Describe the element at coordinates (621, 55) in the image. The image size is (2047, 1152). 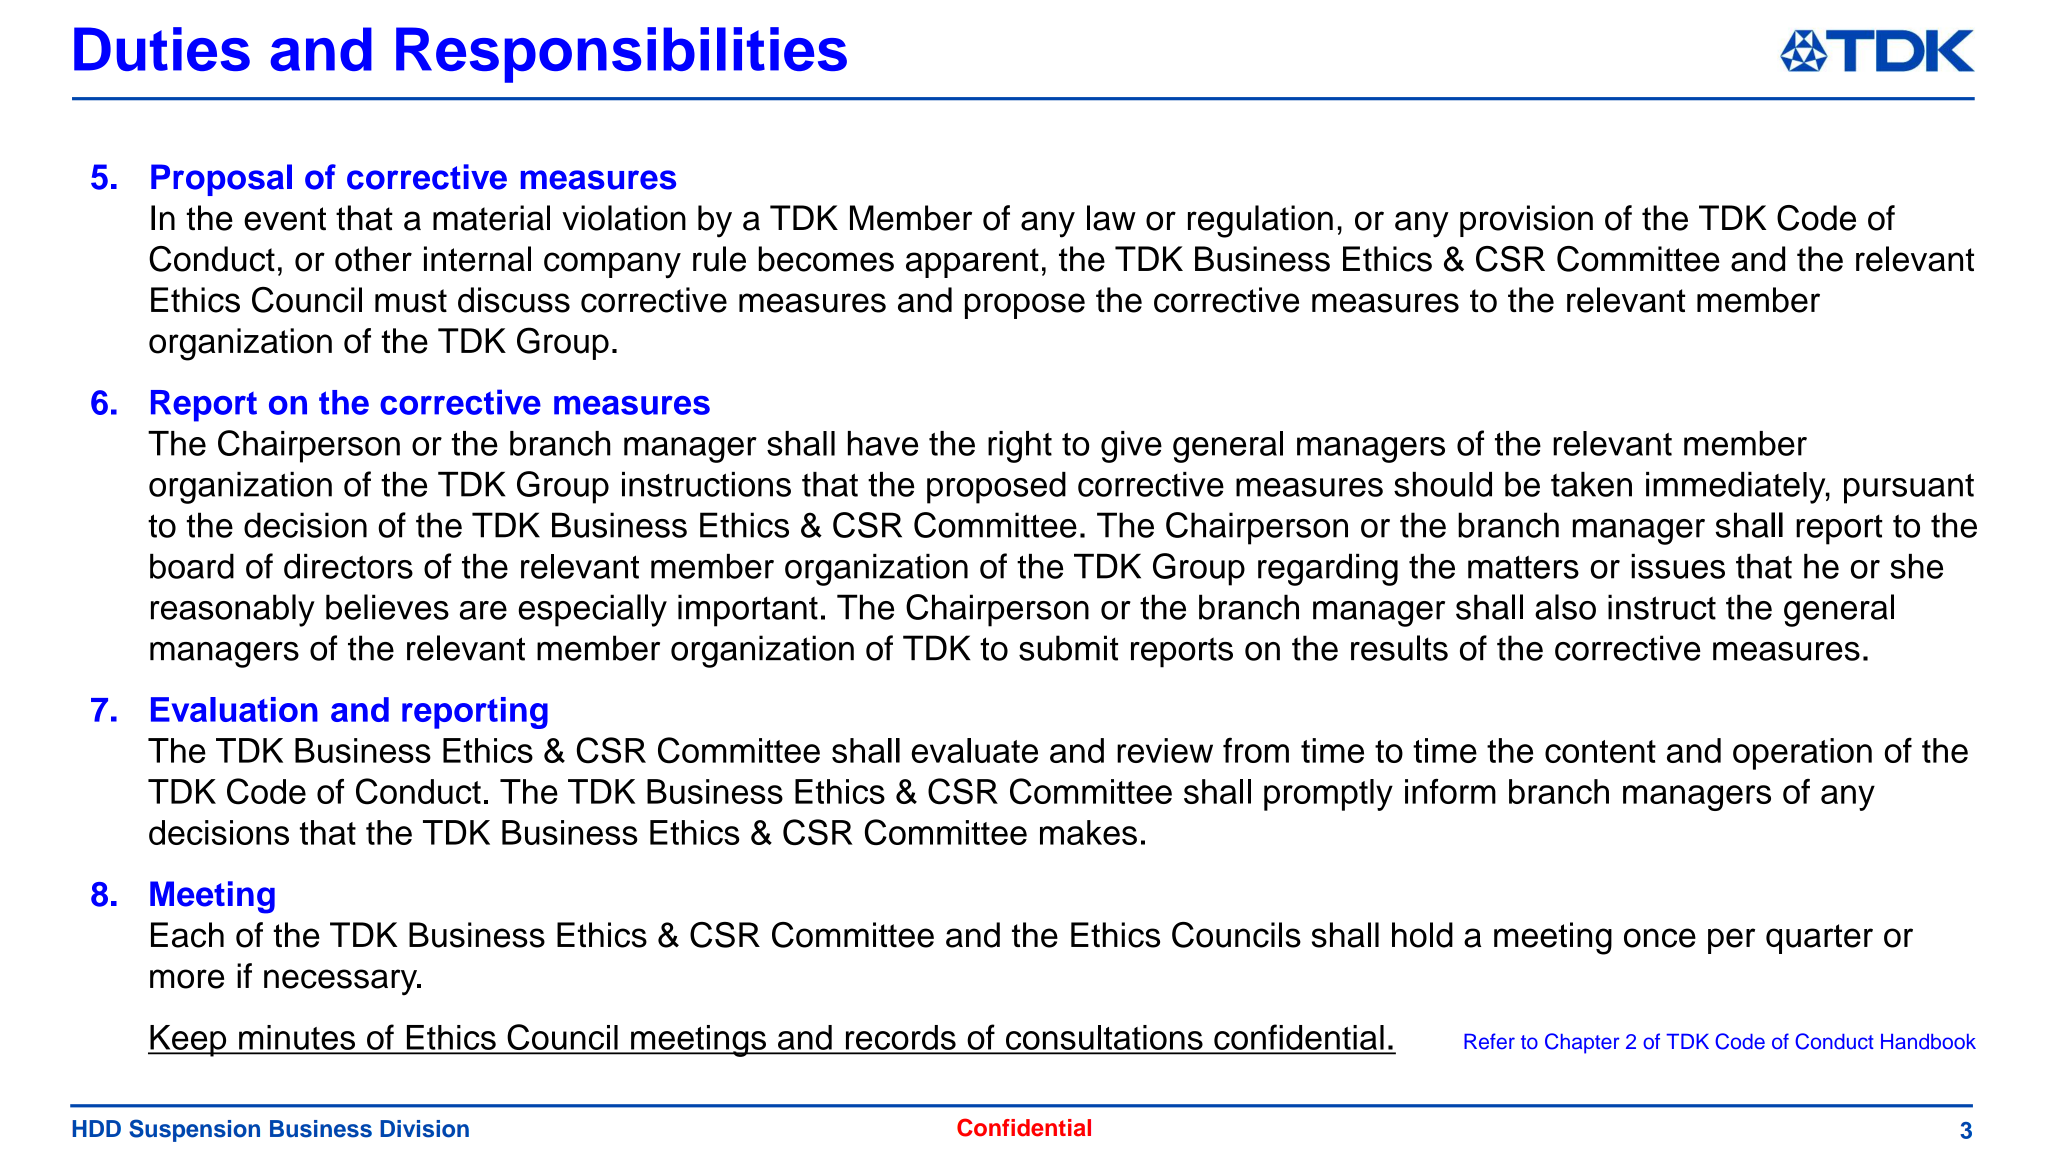
I see `Responsibilities` at that location.
